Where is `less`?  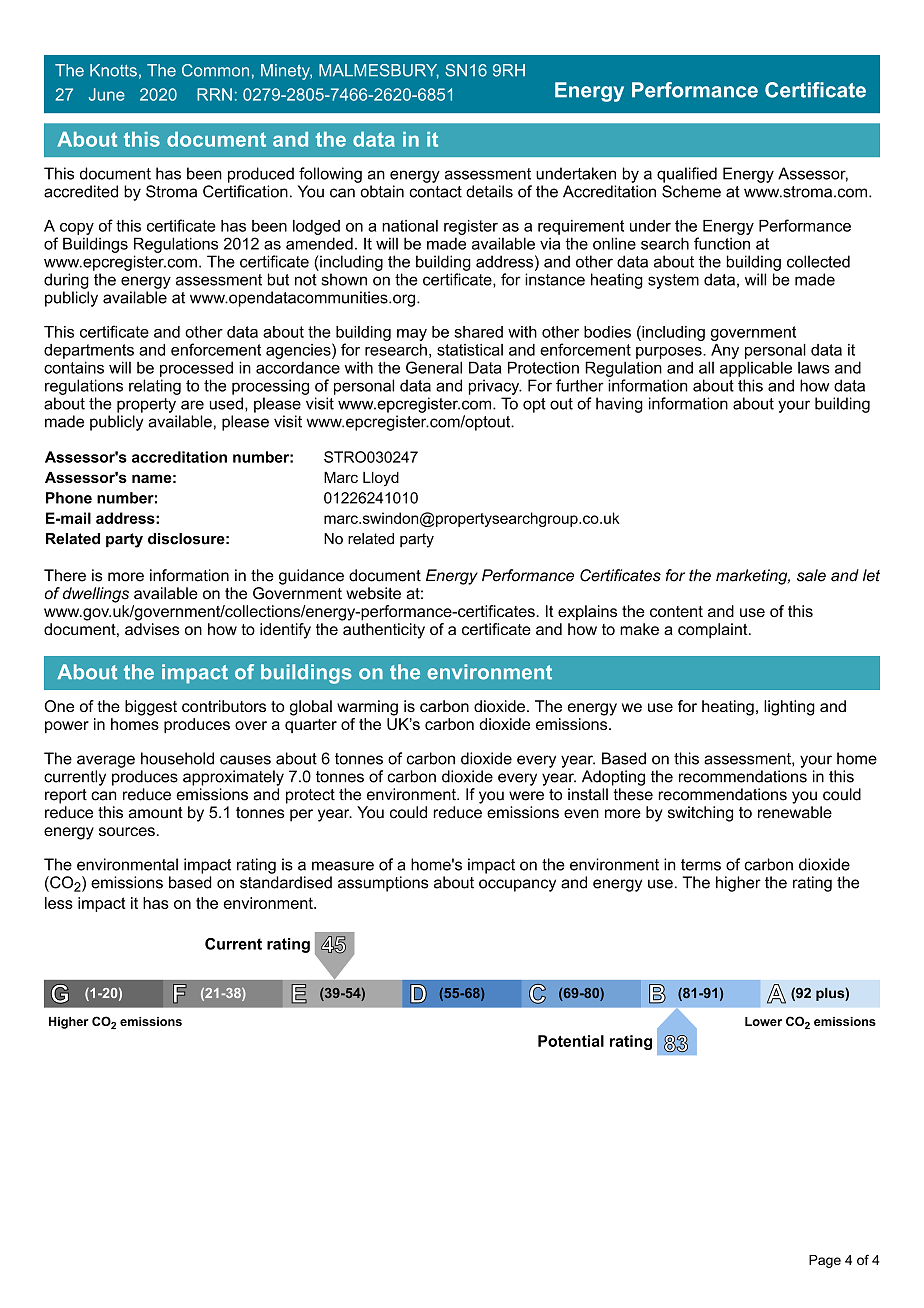
less is located at coordinates (59, 903).
